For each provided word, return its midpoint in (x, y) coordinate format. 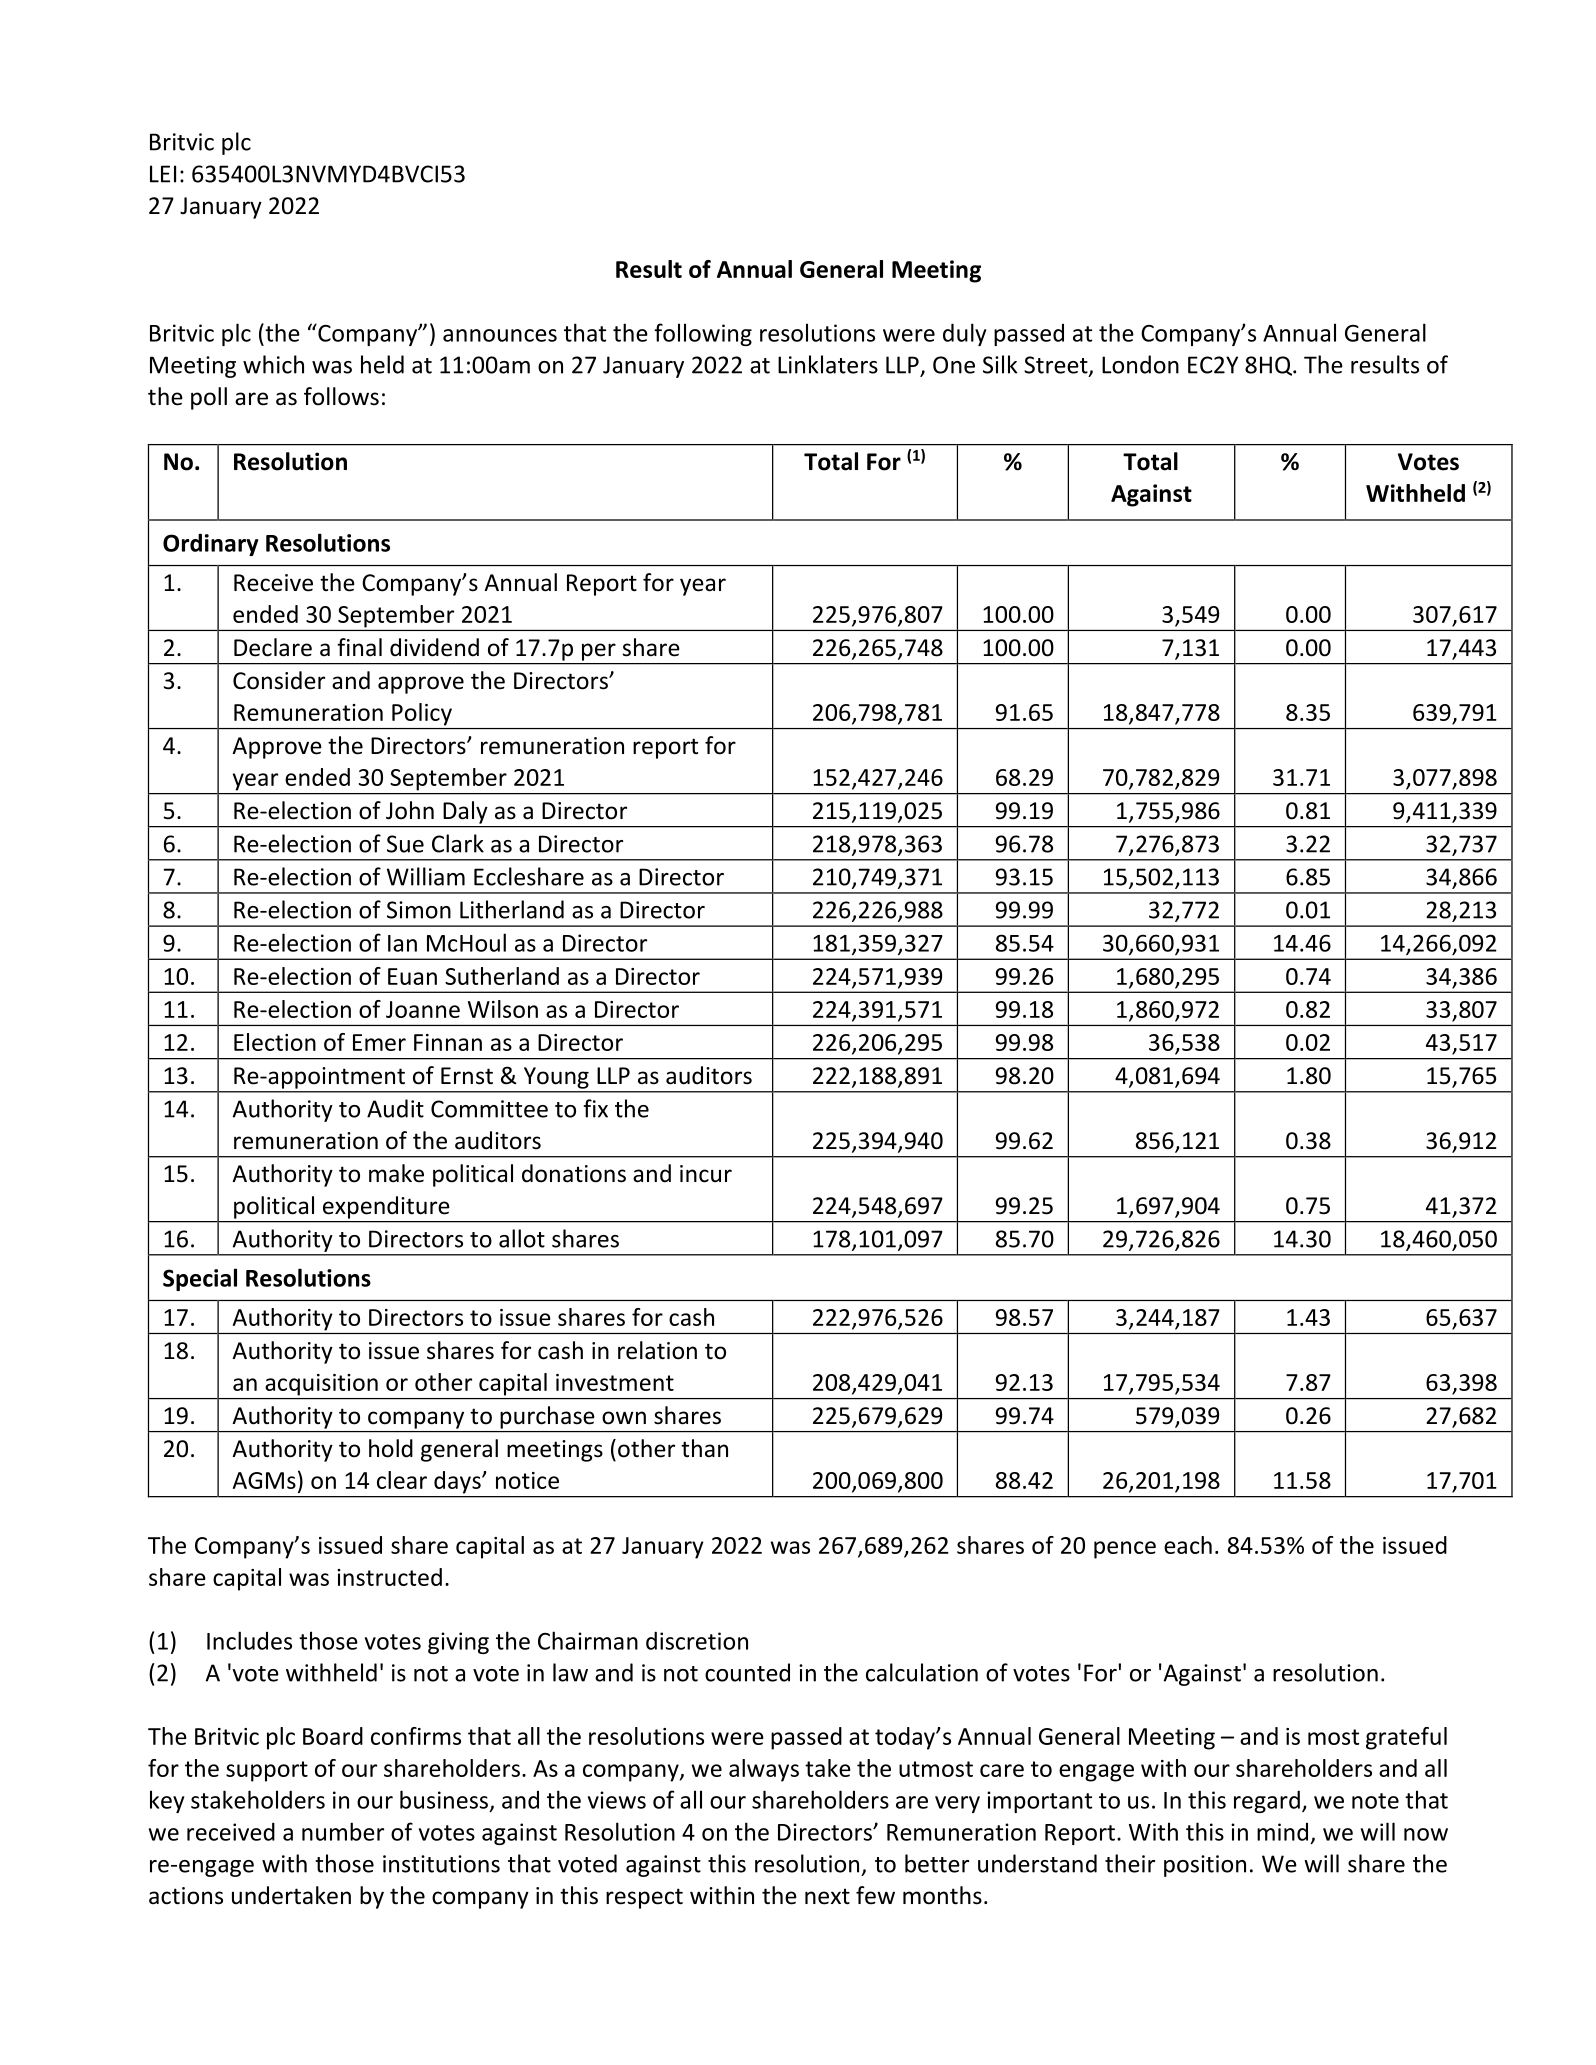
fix (595, 1108)
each (1188, 1545)
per (599, 652)
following (703, 334)
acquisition (321, 1385)
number (343, 1831)
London (1140, 364)
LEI (163, 174)
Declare (273, 647)
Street (1057, 366)
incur (706, 1174)
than (704, 1448)
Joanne (423, 1009)
